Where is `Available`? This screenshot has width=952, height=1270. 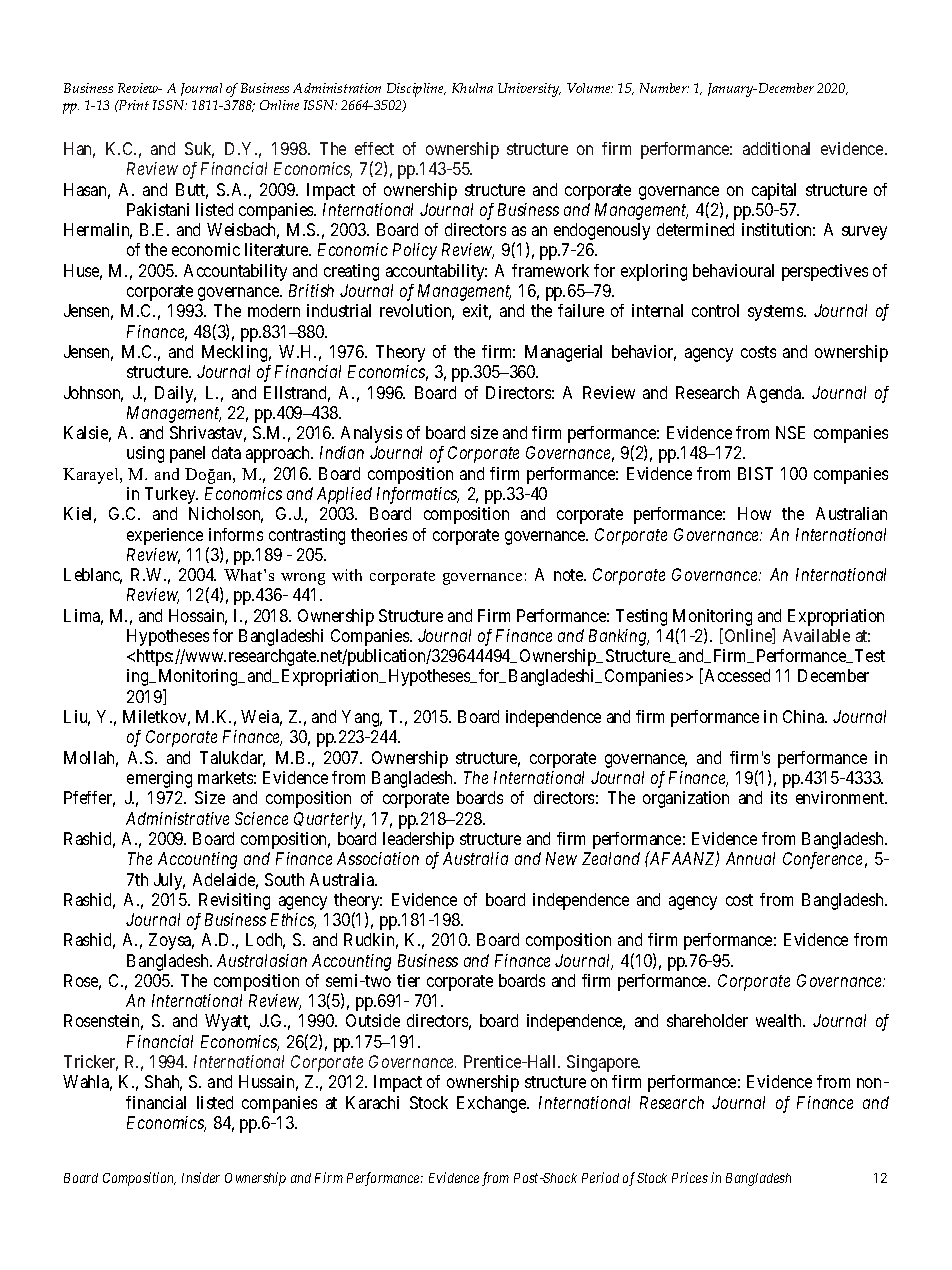
Available is located at coordinates (816, 635).
